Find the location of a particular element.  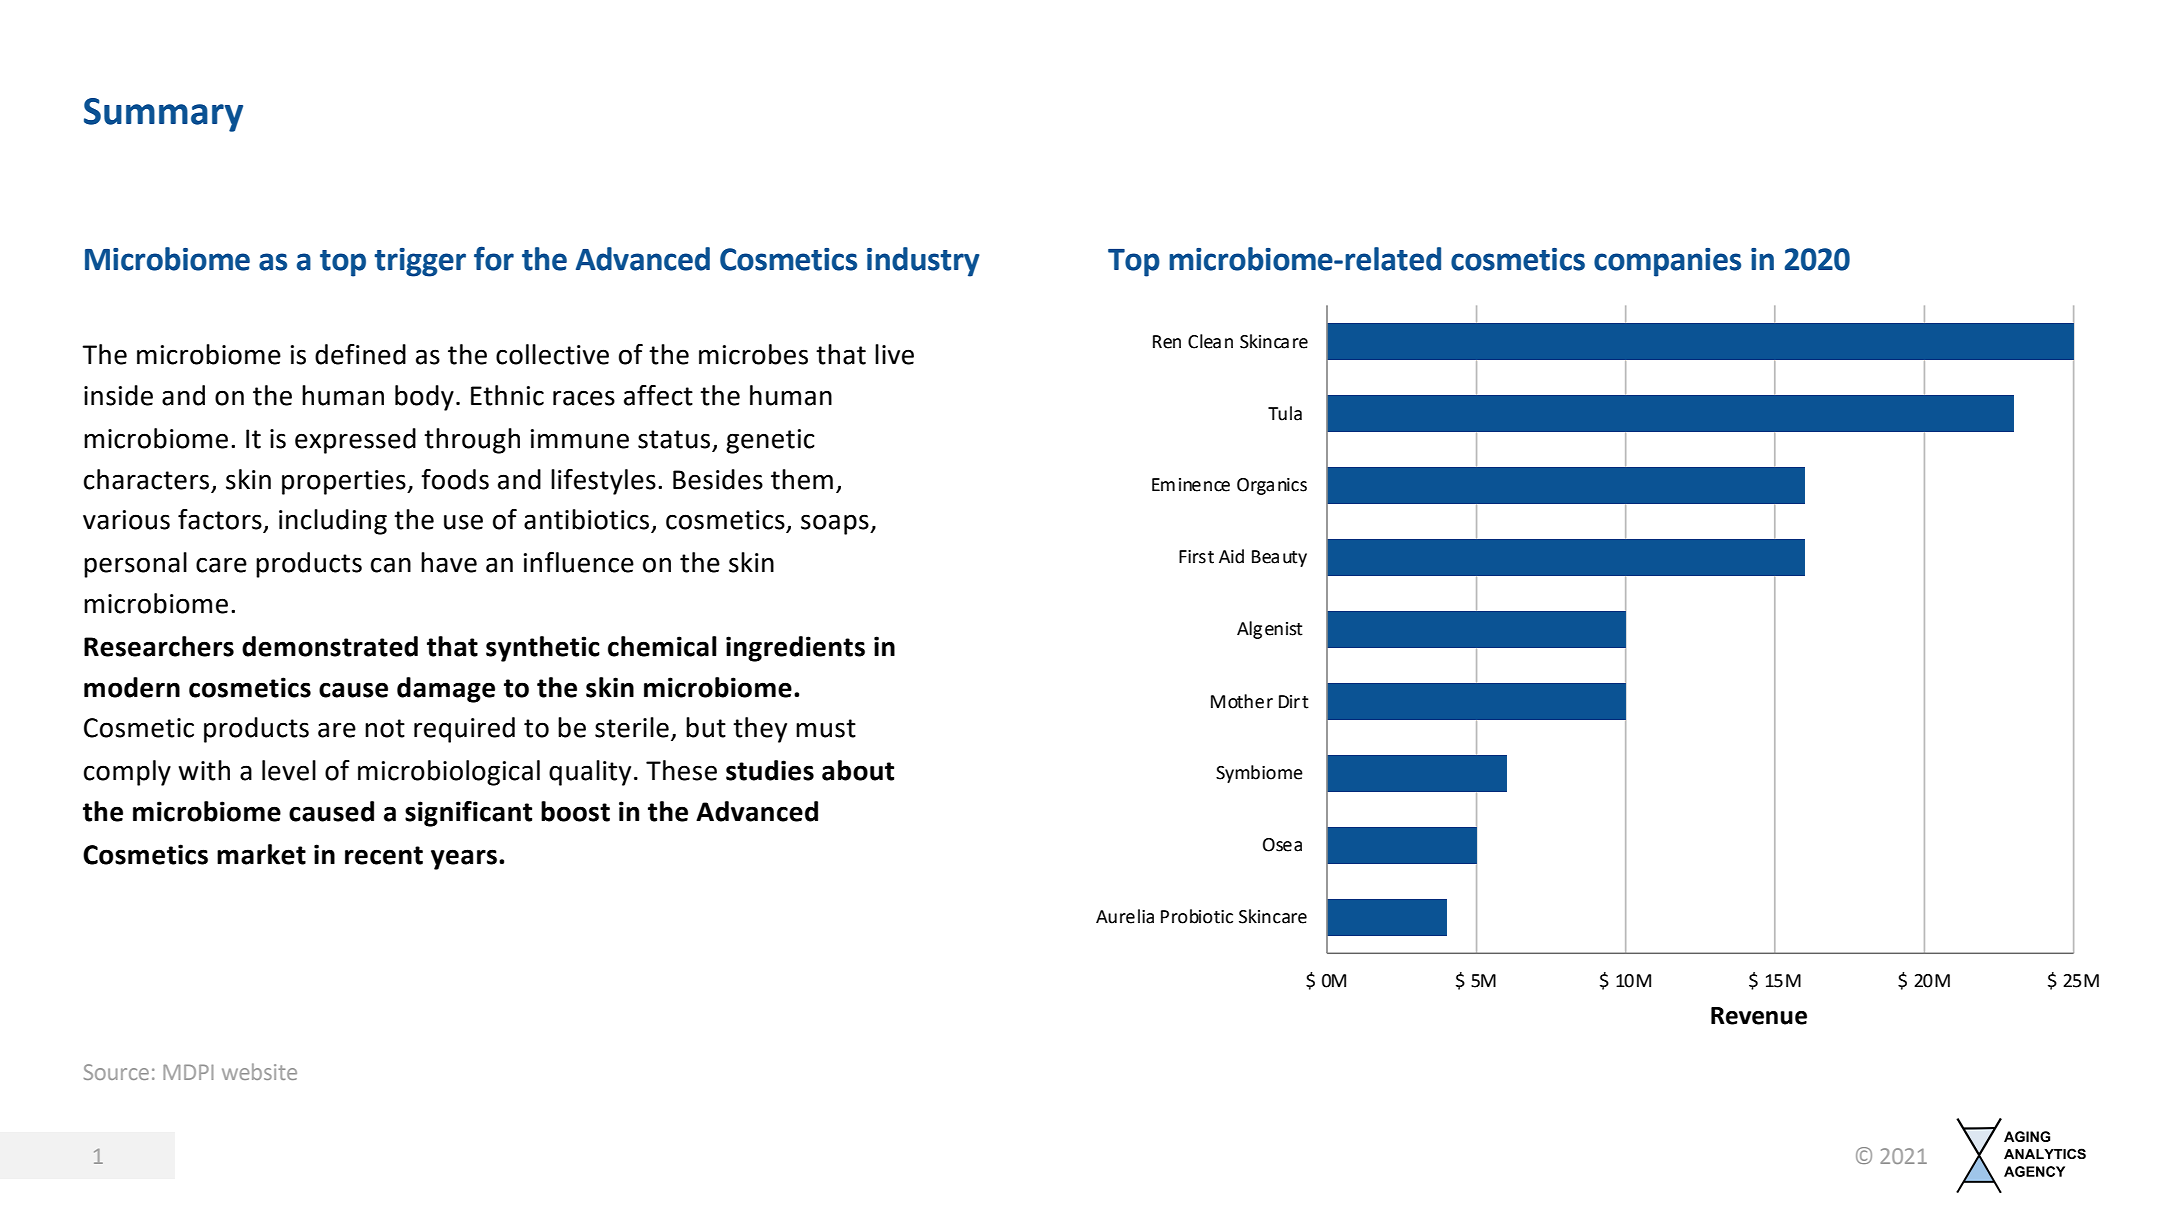

genetic is located at coordinates (770, 441).
